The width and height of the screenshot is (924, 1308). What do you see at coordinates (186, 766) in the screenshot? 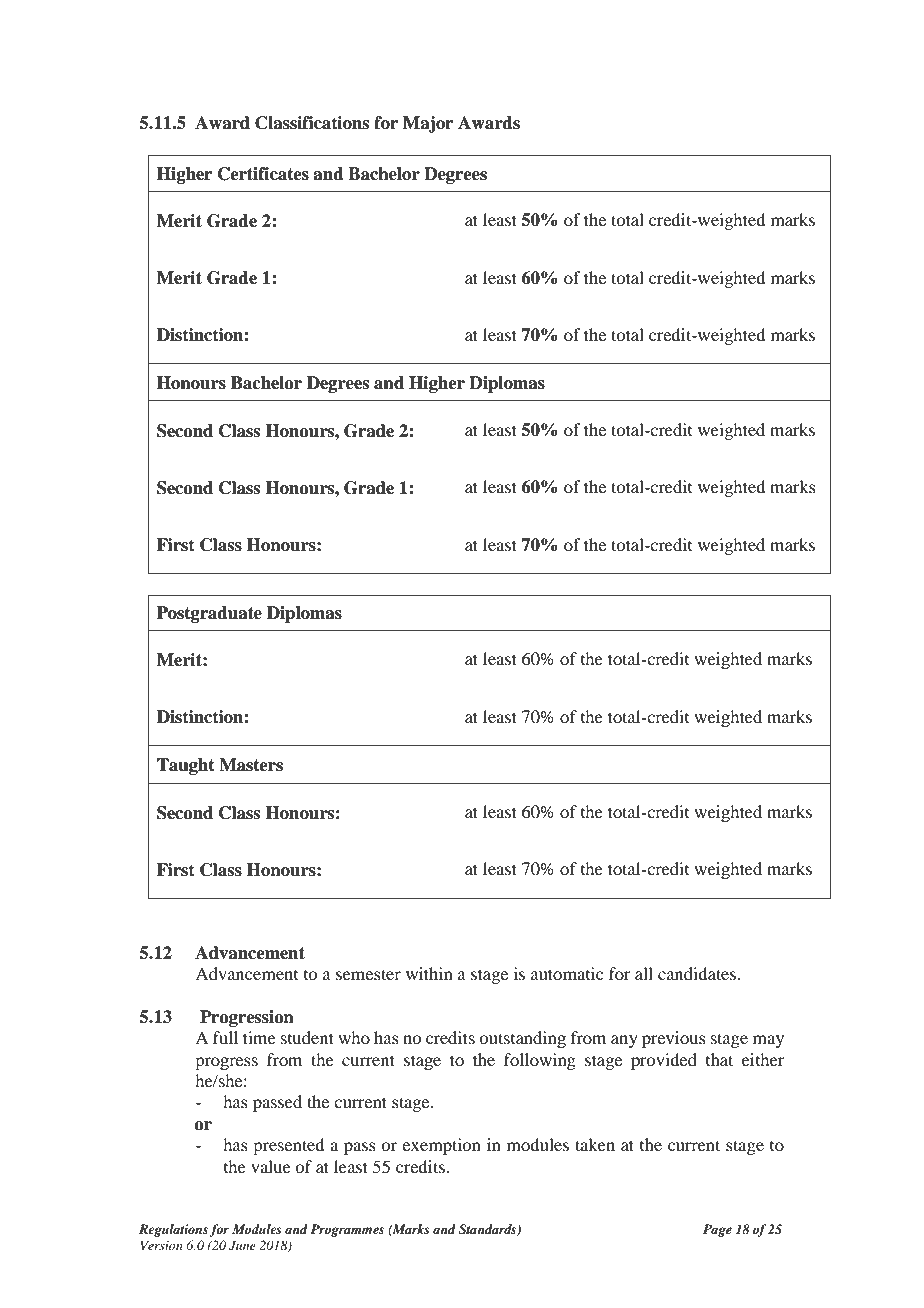
I see `Taught` at bounding box center [186, 766].
